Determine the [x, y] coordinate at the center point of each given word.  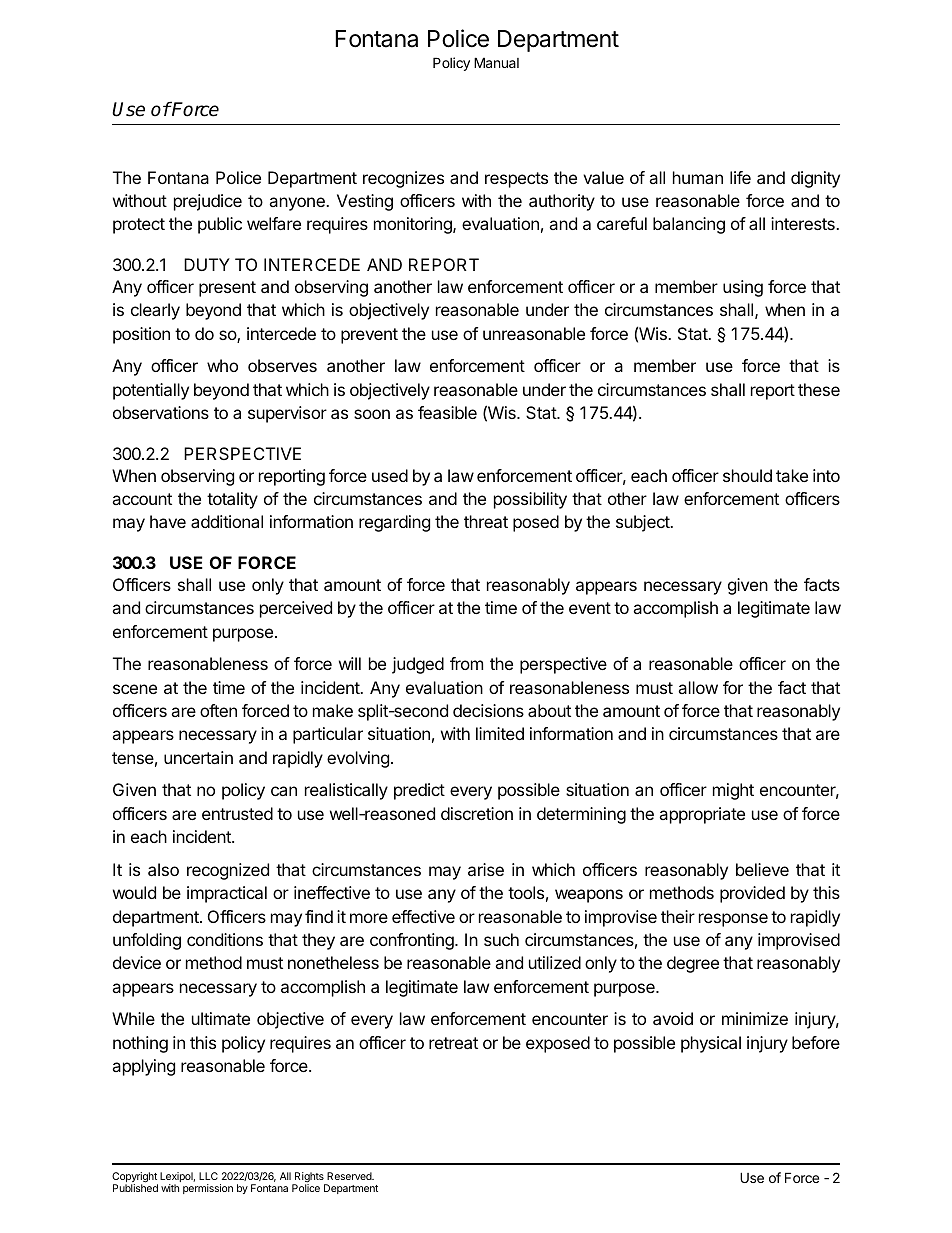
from [466, 663]
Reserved [350, 1176]
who [222, 365]
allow [698, 687]
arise [486, 869]
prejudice [208, 202]
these [819, 389]
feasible [447, 412]
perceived [296, 609]
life [740, 177]
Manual [496, 62]
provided [752, 894]
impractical [227, 894]
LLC [208, 1176]
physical [711, 1044]
